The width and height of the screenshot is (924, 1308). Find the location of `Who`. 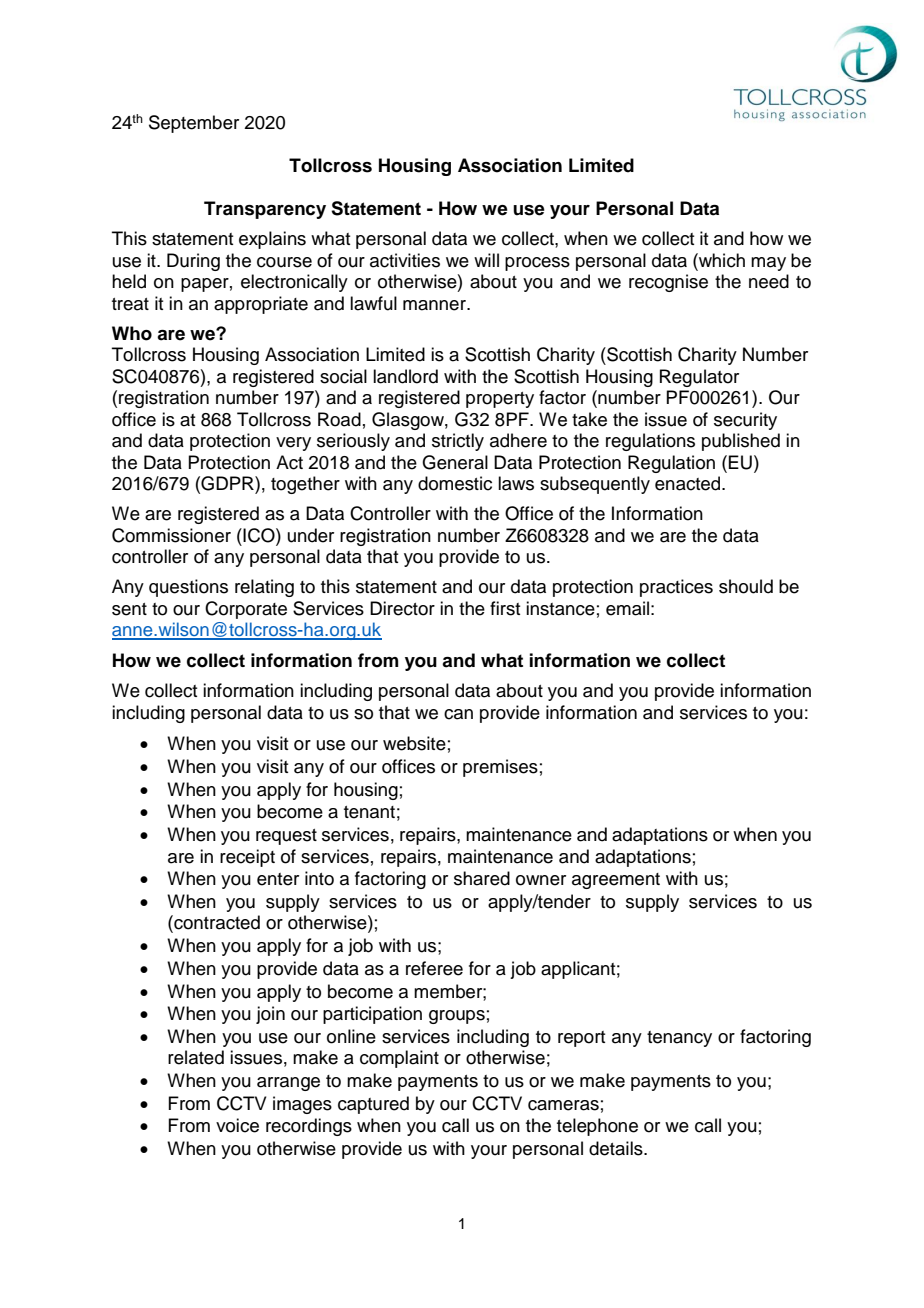

Who is located at coordinates (132, 333).
